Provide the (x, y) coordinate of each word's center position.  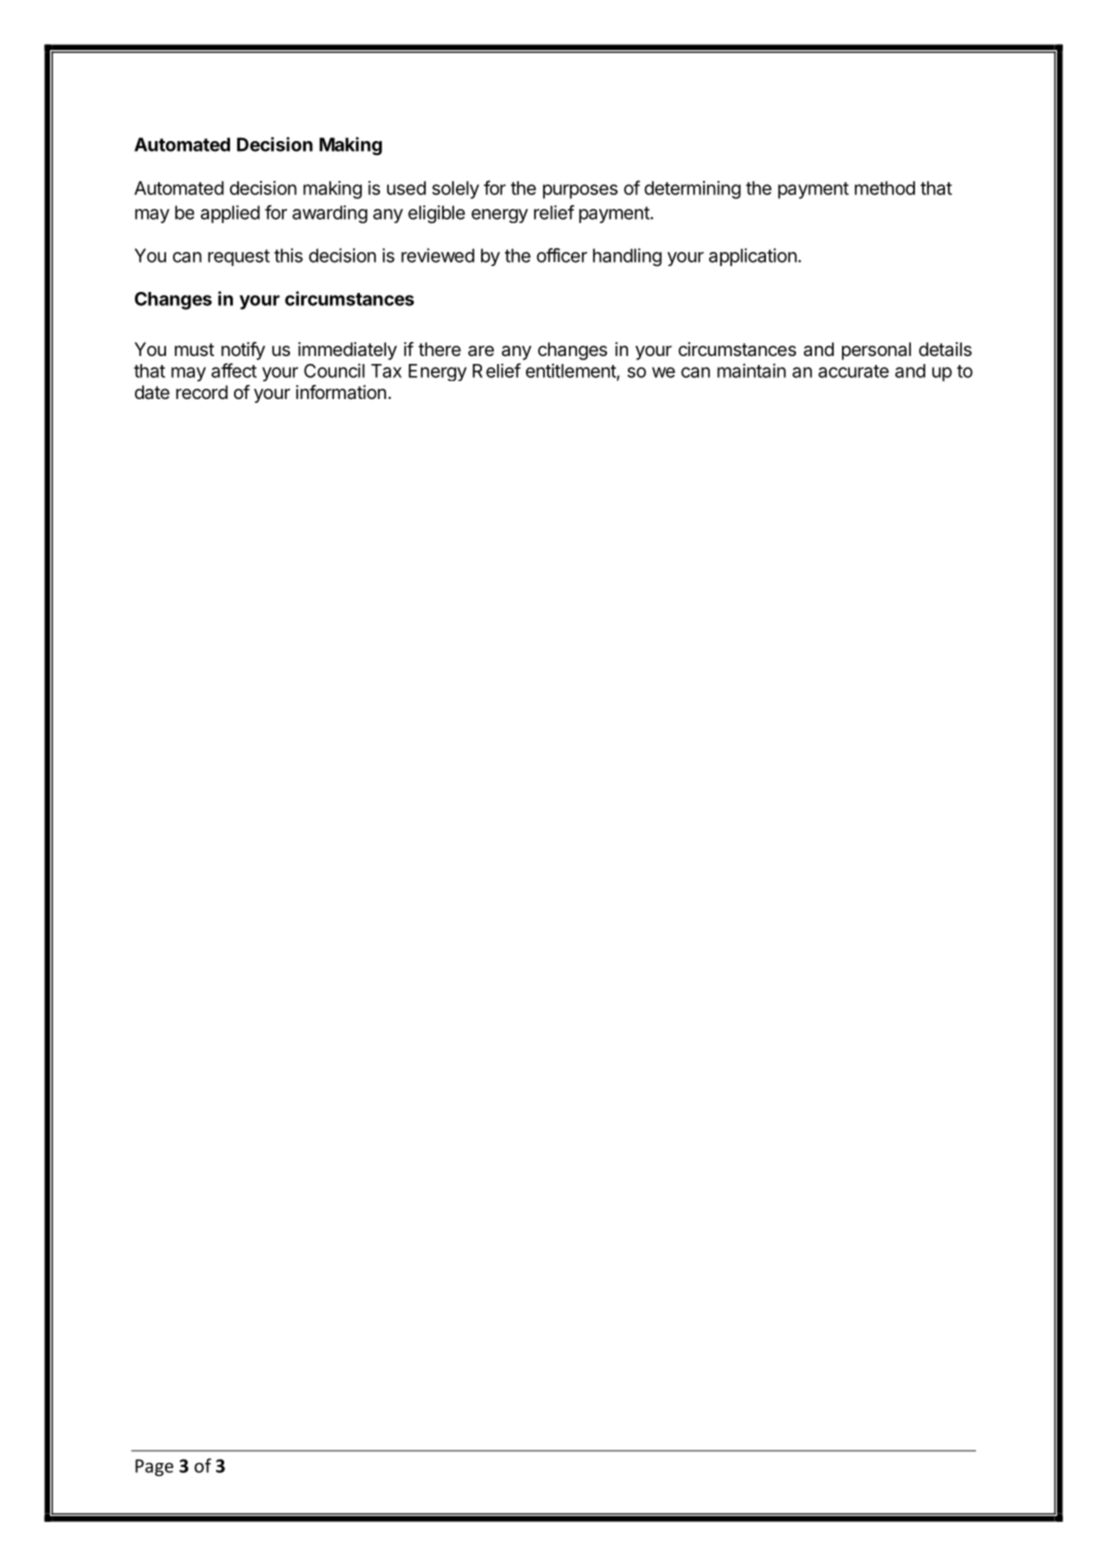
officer (562, 255)
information (341, 392)
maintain (751, 370)
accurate (853, 371)
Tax (386, 371)
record (202, 392)
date (152, 392)
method (885, 188)
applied (230, 214)
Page (154, 1467)
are (481, 350)
